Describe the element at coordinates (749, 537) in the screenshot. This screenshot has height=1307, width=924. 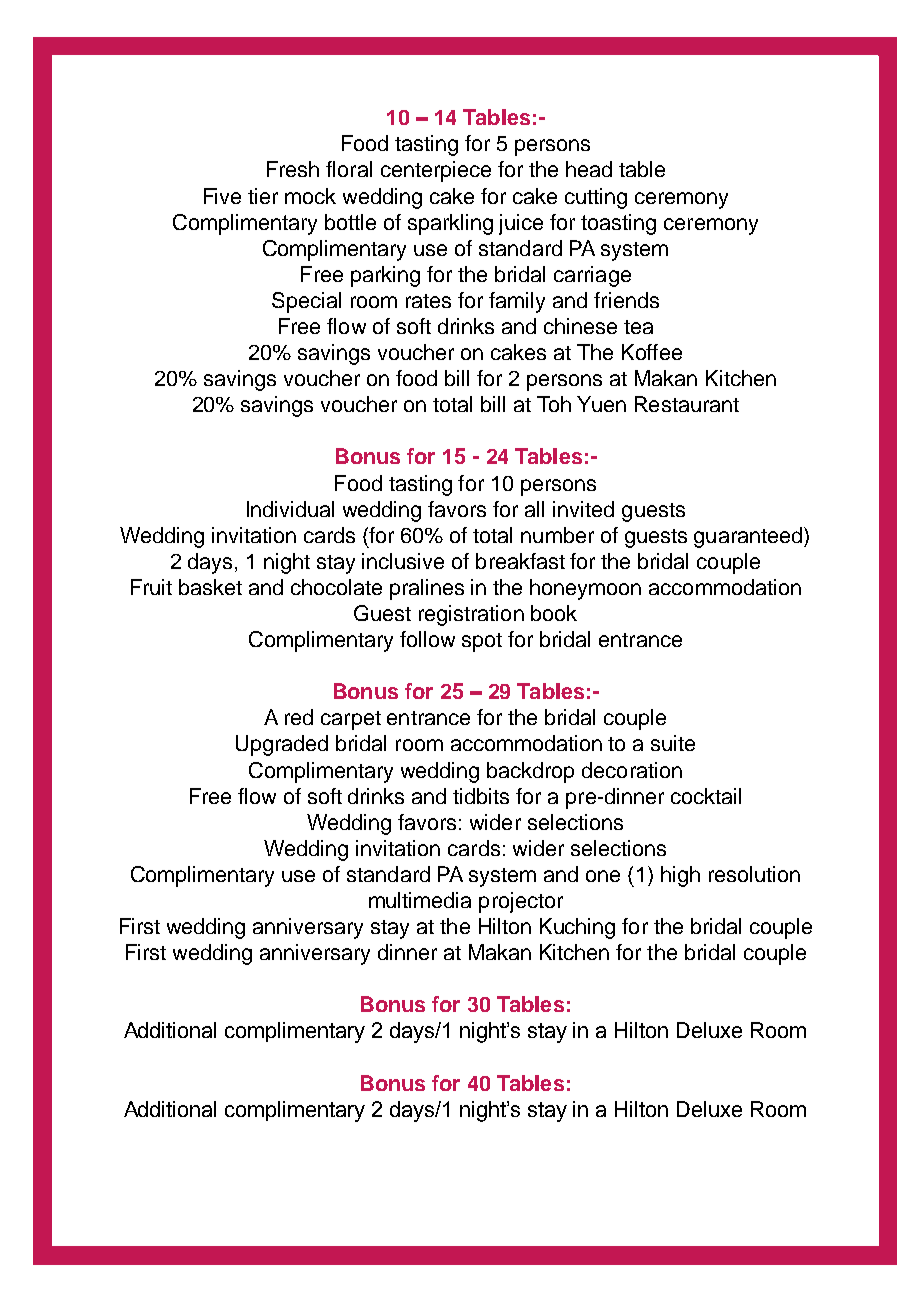
I see `guaranteed` at that location.
